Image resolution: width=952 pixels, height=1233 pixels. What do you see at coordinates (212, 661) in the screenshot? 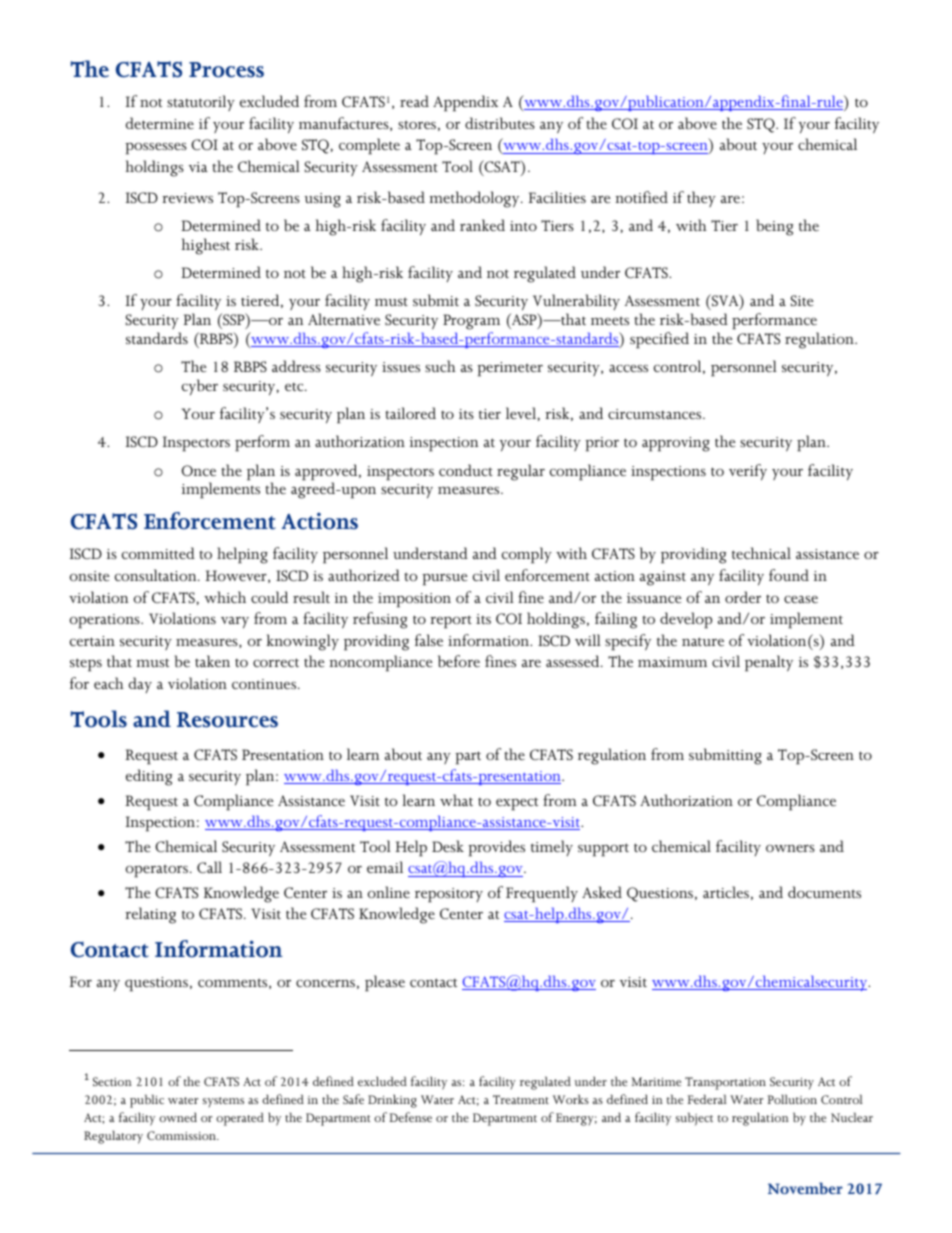
I see `taken` at bounding box center [212, 661].
